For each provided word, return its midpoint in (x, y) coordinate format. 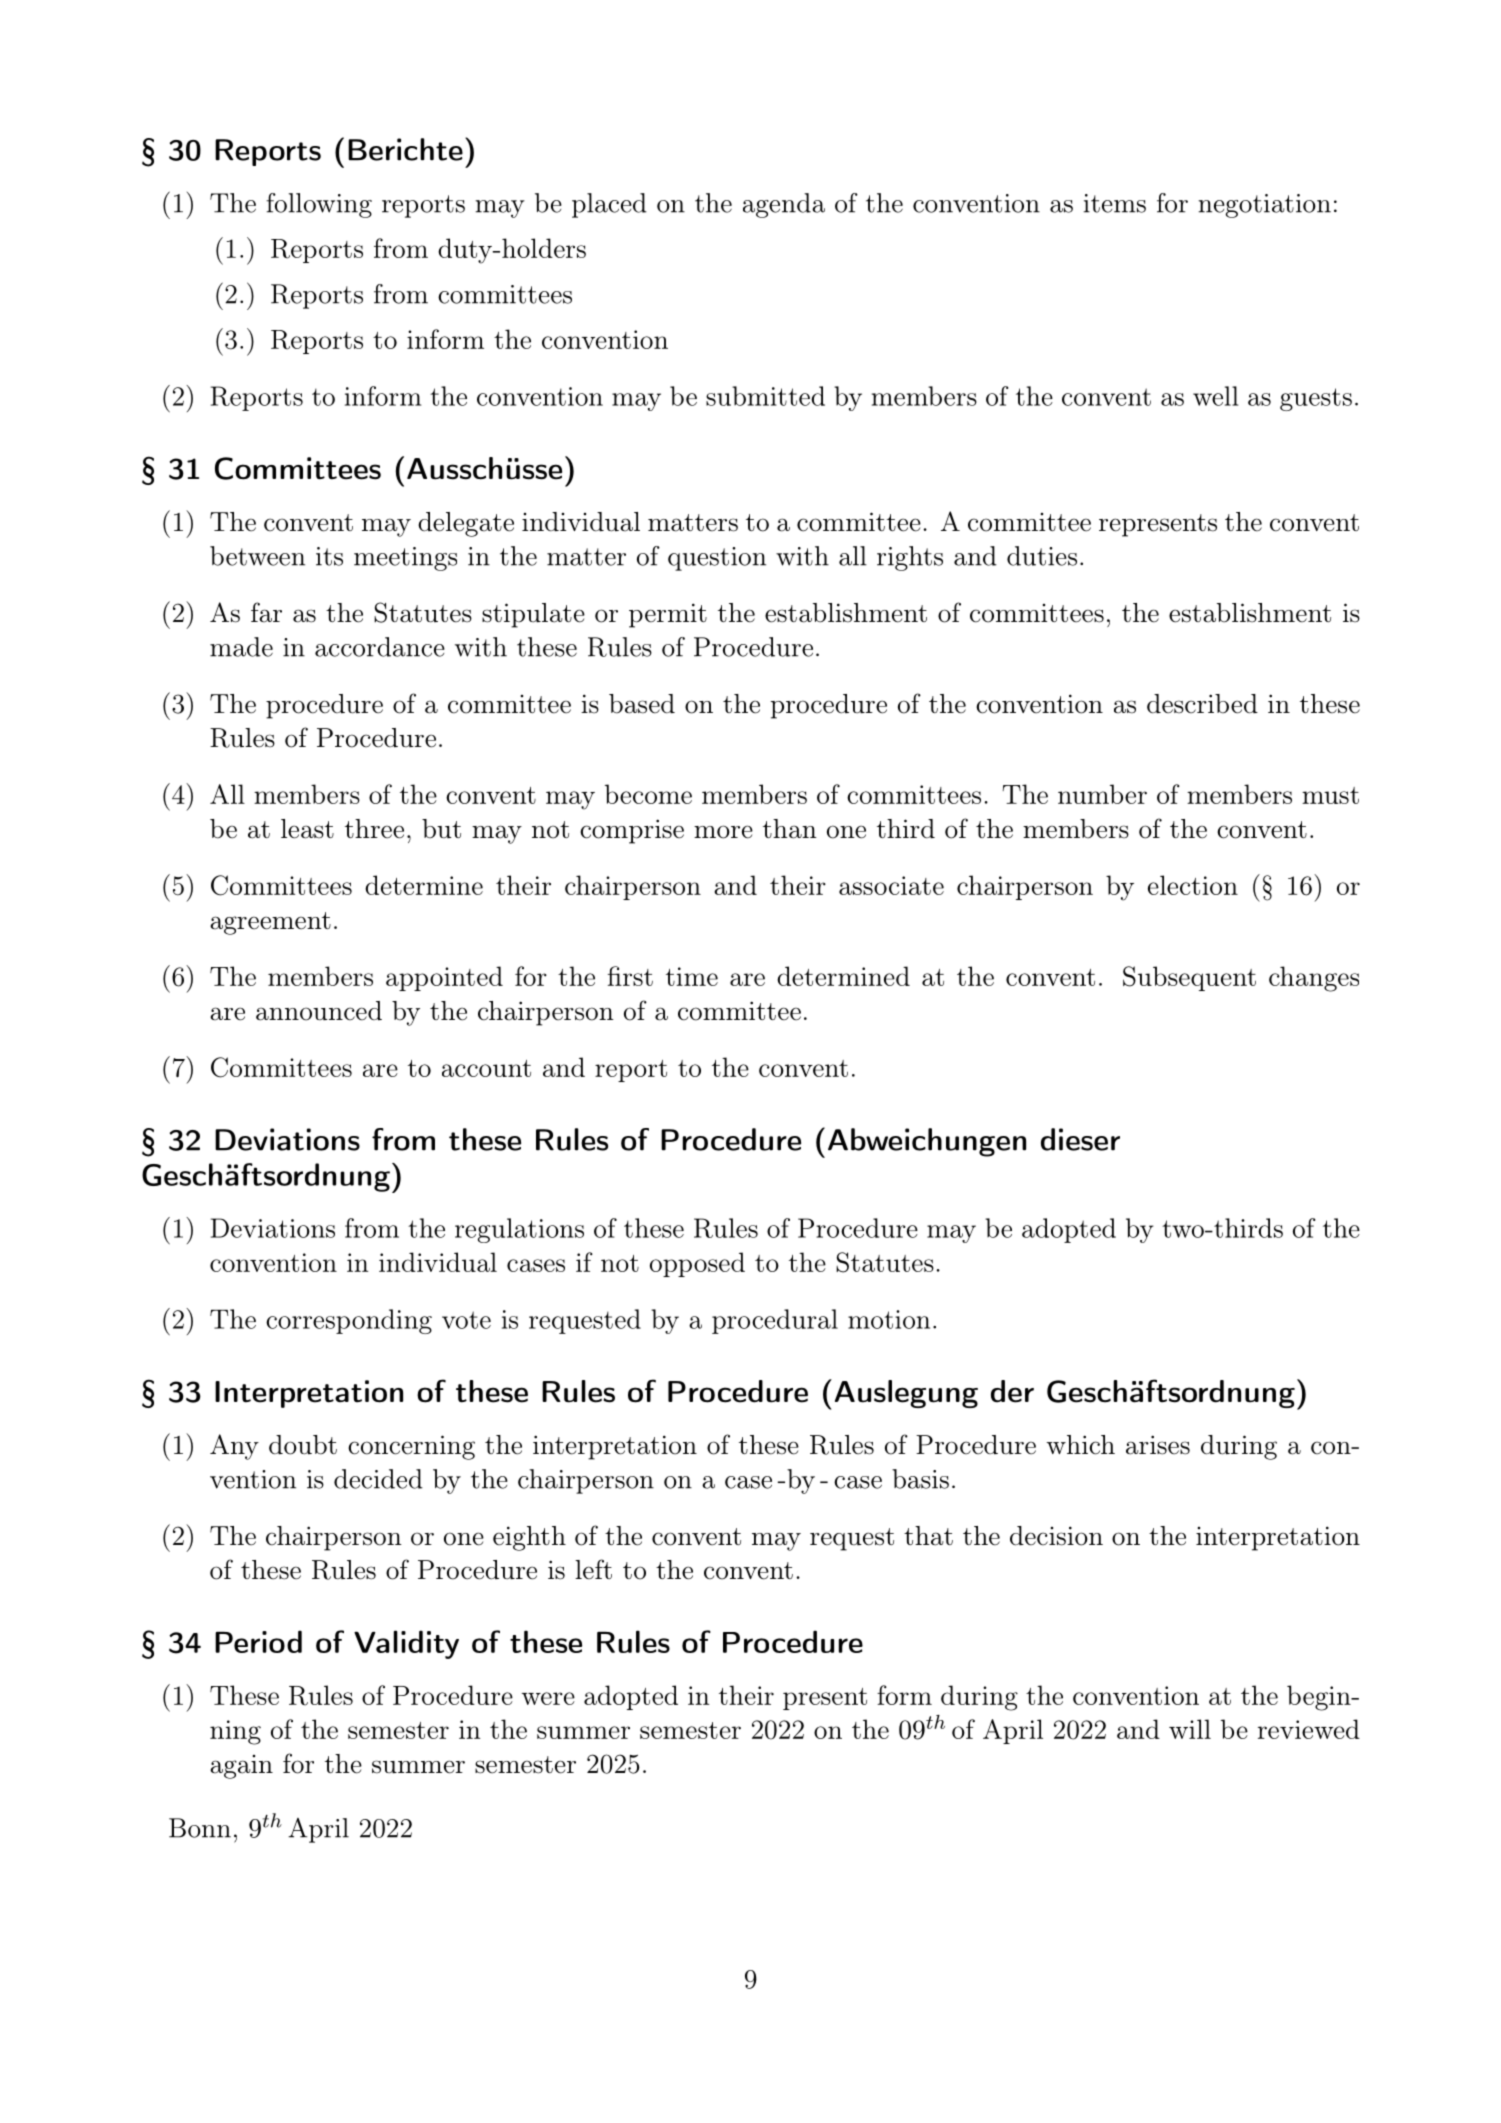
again (241, 1767)
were (548, 1698)
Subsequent (1189, 978)
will (1190, 1729)
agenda (784, 205)
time (692, 976)
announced (319, 1011)
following (319, 205)
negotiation (1264, 206)
